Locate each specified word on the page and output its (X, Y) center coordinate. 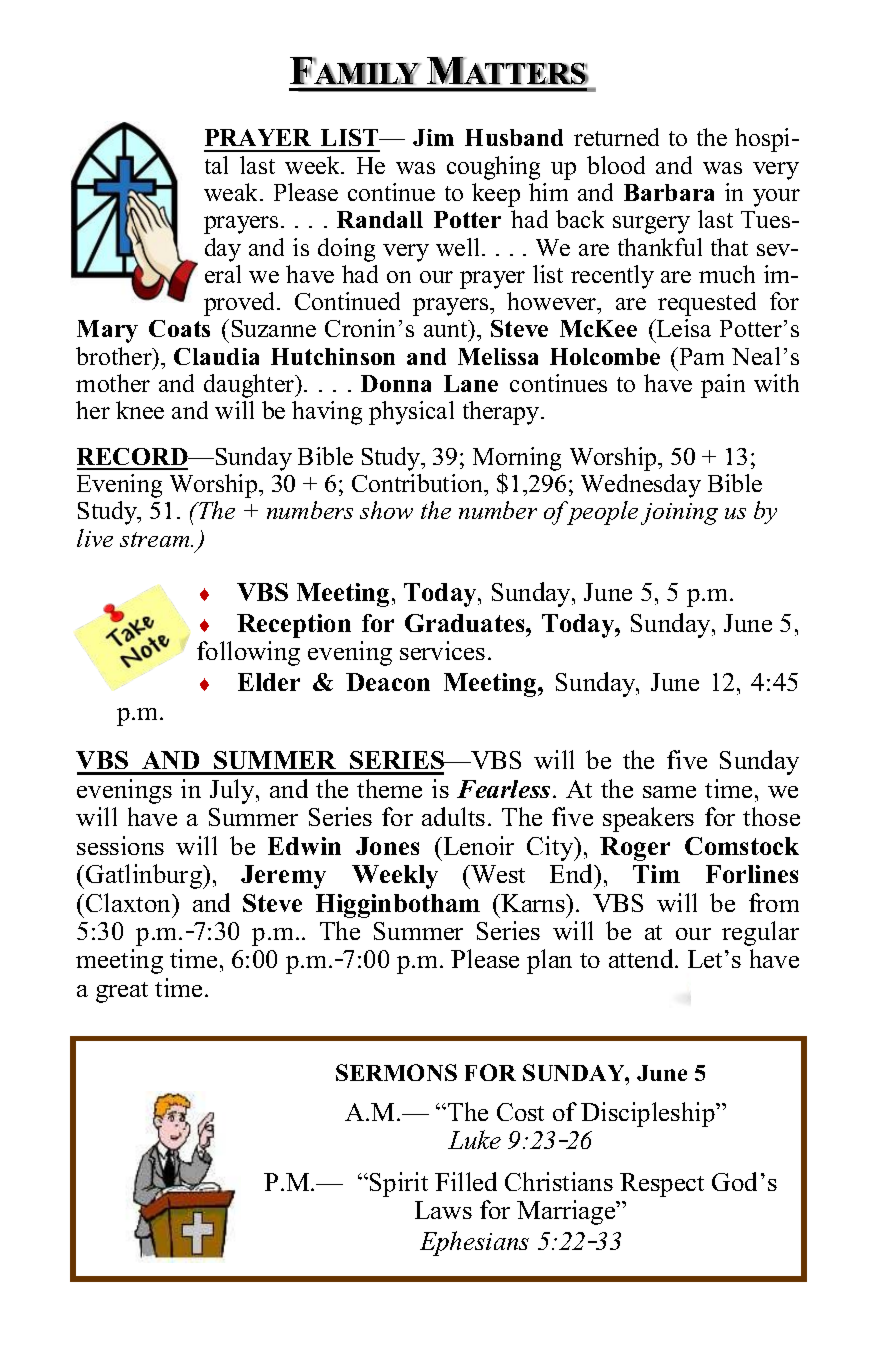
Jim (433, 137)
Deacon (388, 682)
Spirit (399, 1184)
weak (232, 192)
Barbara (669, 192)
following (248, 653)
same (669, 792)
